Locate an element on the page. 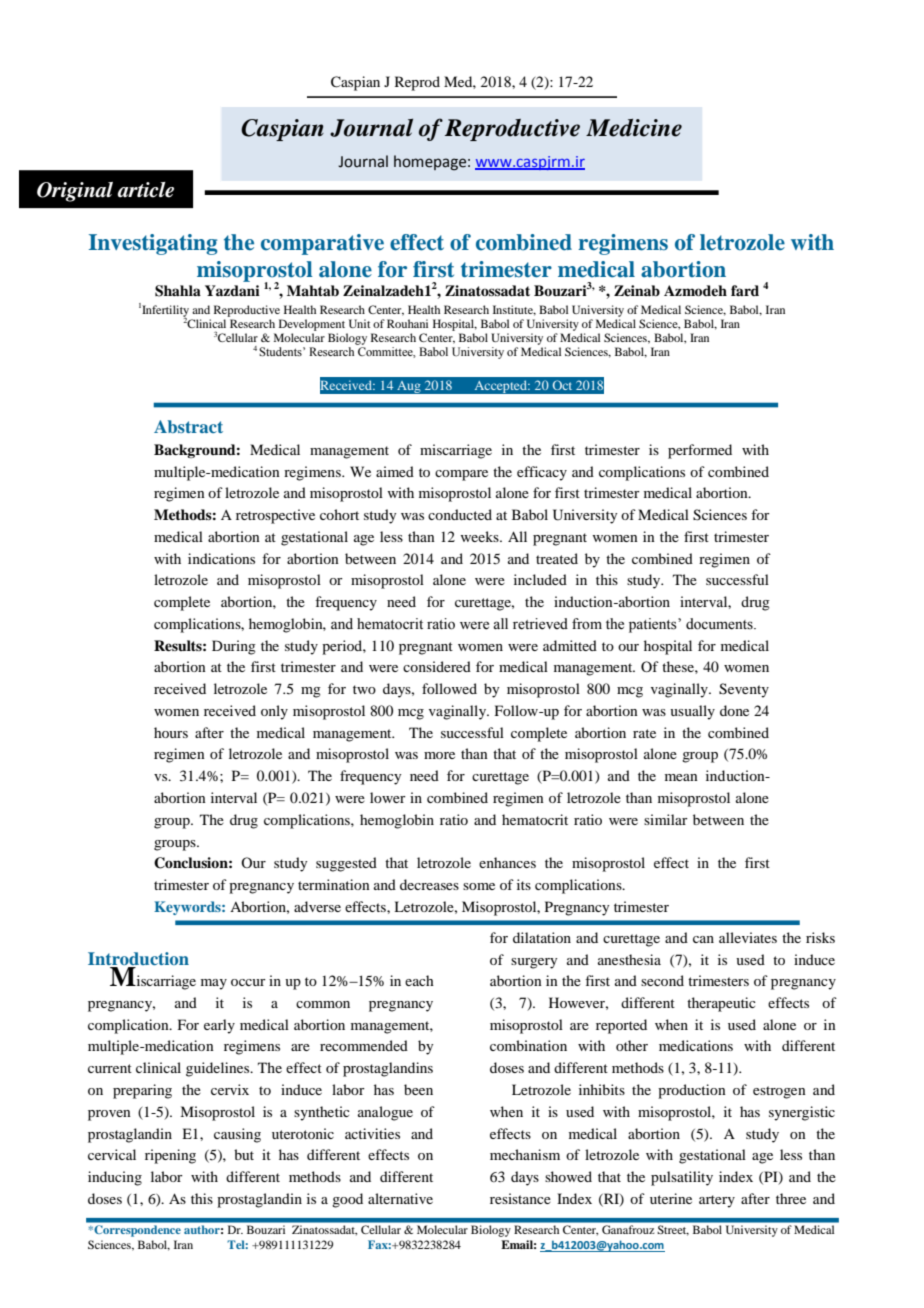  alternative is located at coordinates (400, 1198).
